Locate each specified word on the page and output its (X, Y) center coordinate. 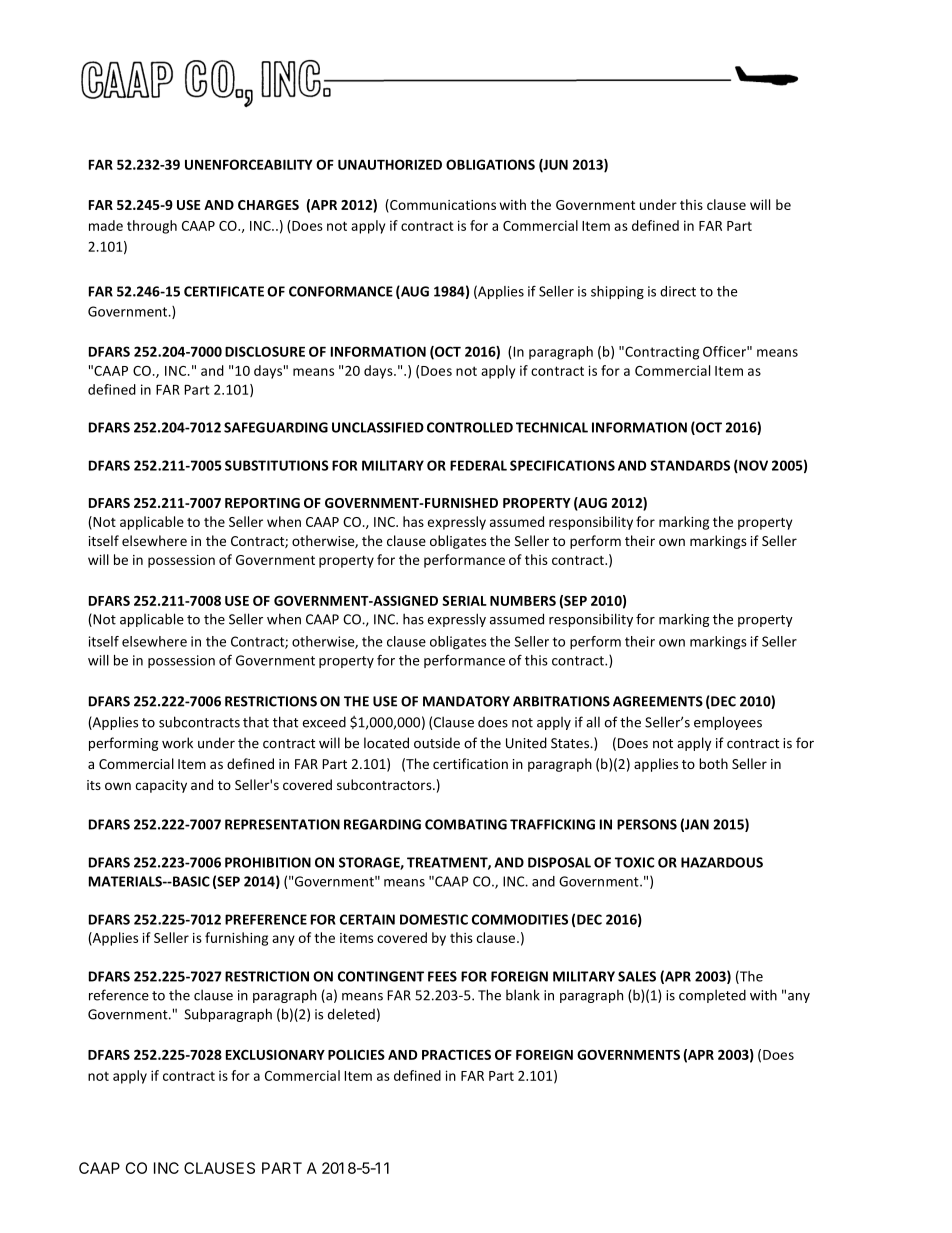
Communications (442, 205)
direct (678, 291)
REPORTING (262, 503)
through (152, 227)
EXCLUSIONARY (275, 1054)
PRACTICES (456, 1055)
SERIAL (464, 601)
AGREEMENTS (658, 701)
